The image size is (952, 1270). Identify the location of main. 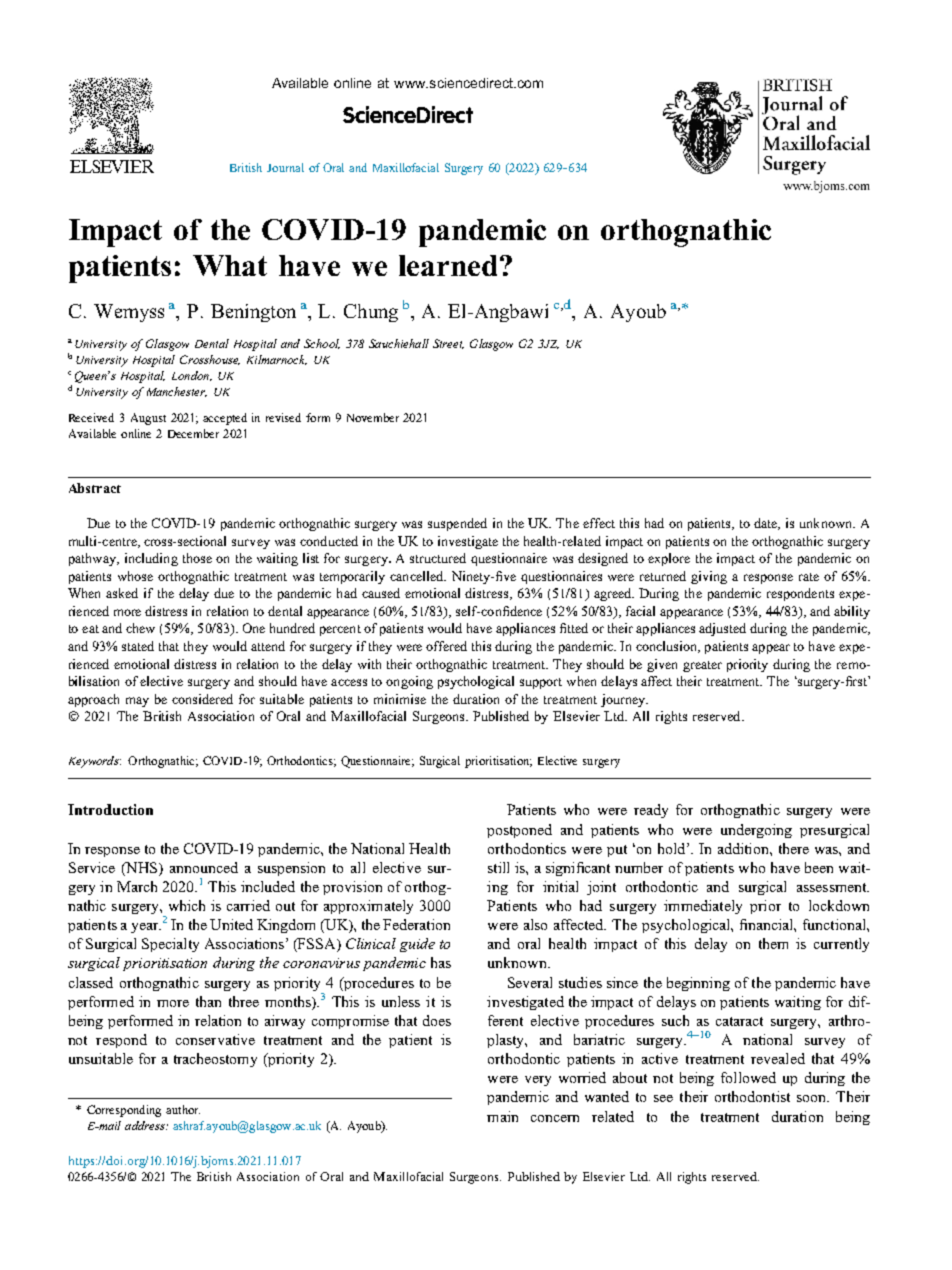
(502, 1116).
